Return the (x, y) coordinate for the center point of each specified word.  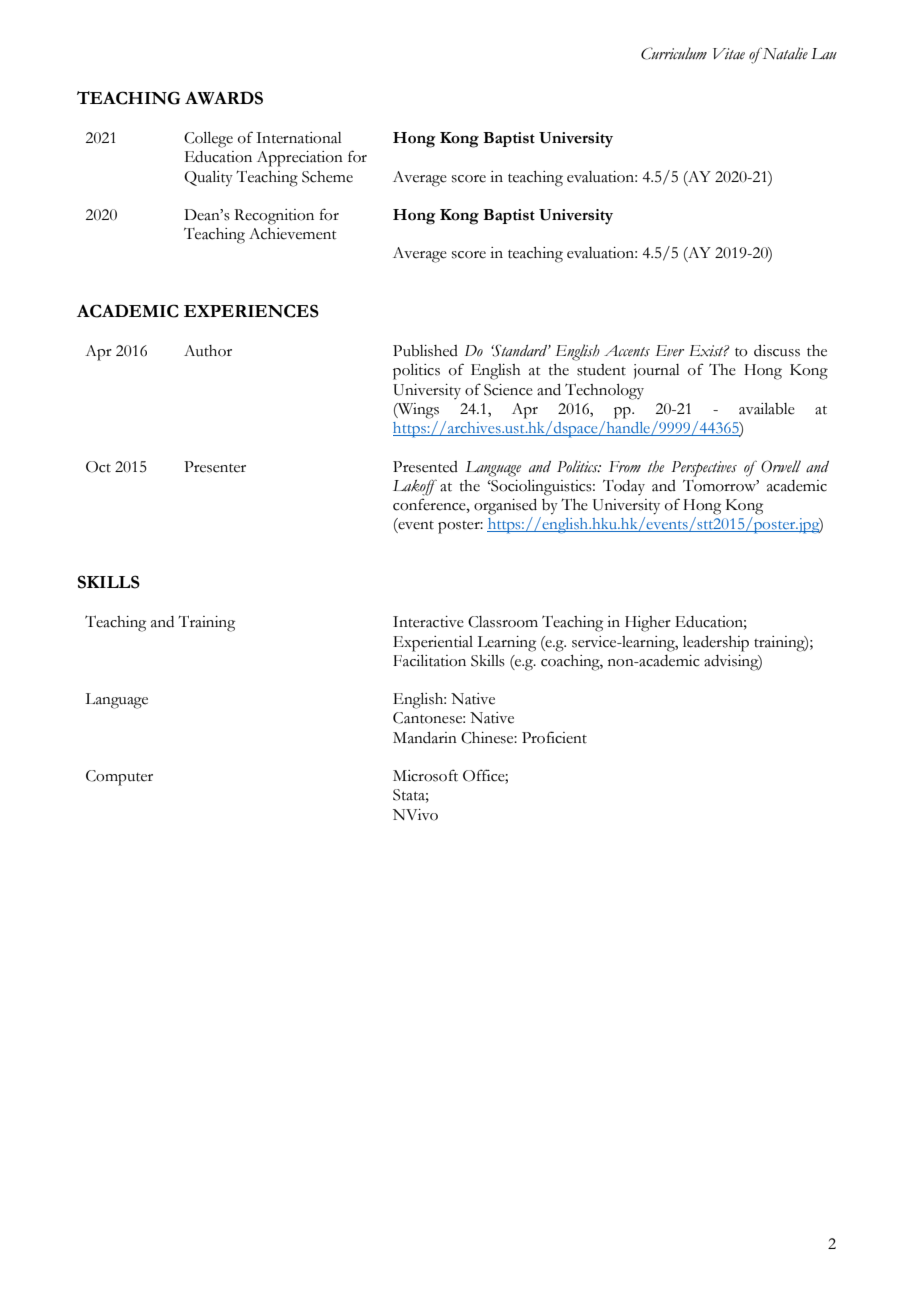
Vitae (729, 54)
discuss (777, 351)
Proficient (554, 737)
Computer (119, 778)
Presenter (215, 467)
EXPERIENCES (251, 311)
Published (425, 351)
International (299, 138)
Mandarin (425, 738)
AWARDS (224, 98)
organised (505, 507)
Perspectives (704, 469)
